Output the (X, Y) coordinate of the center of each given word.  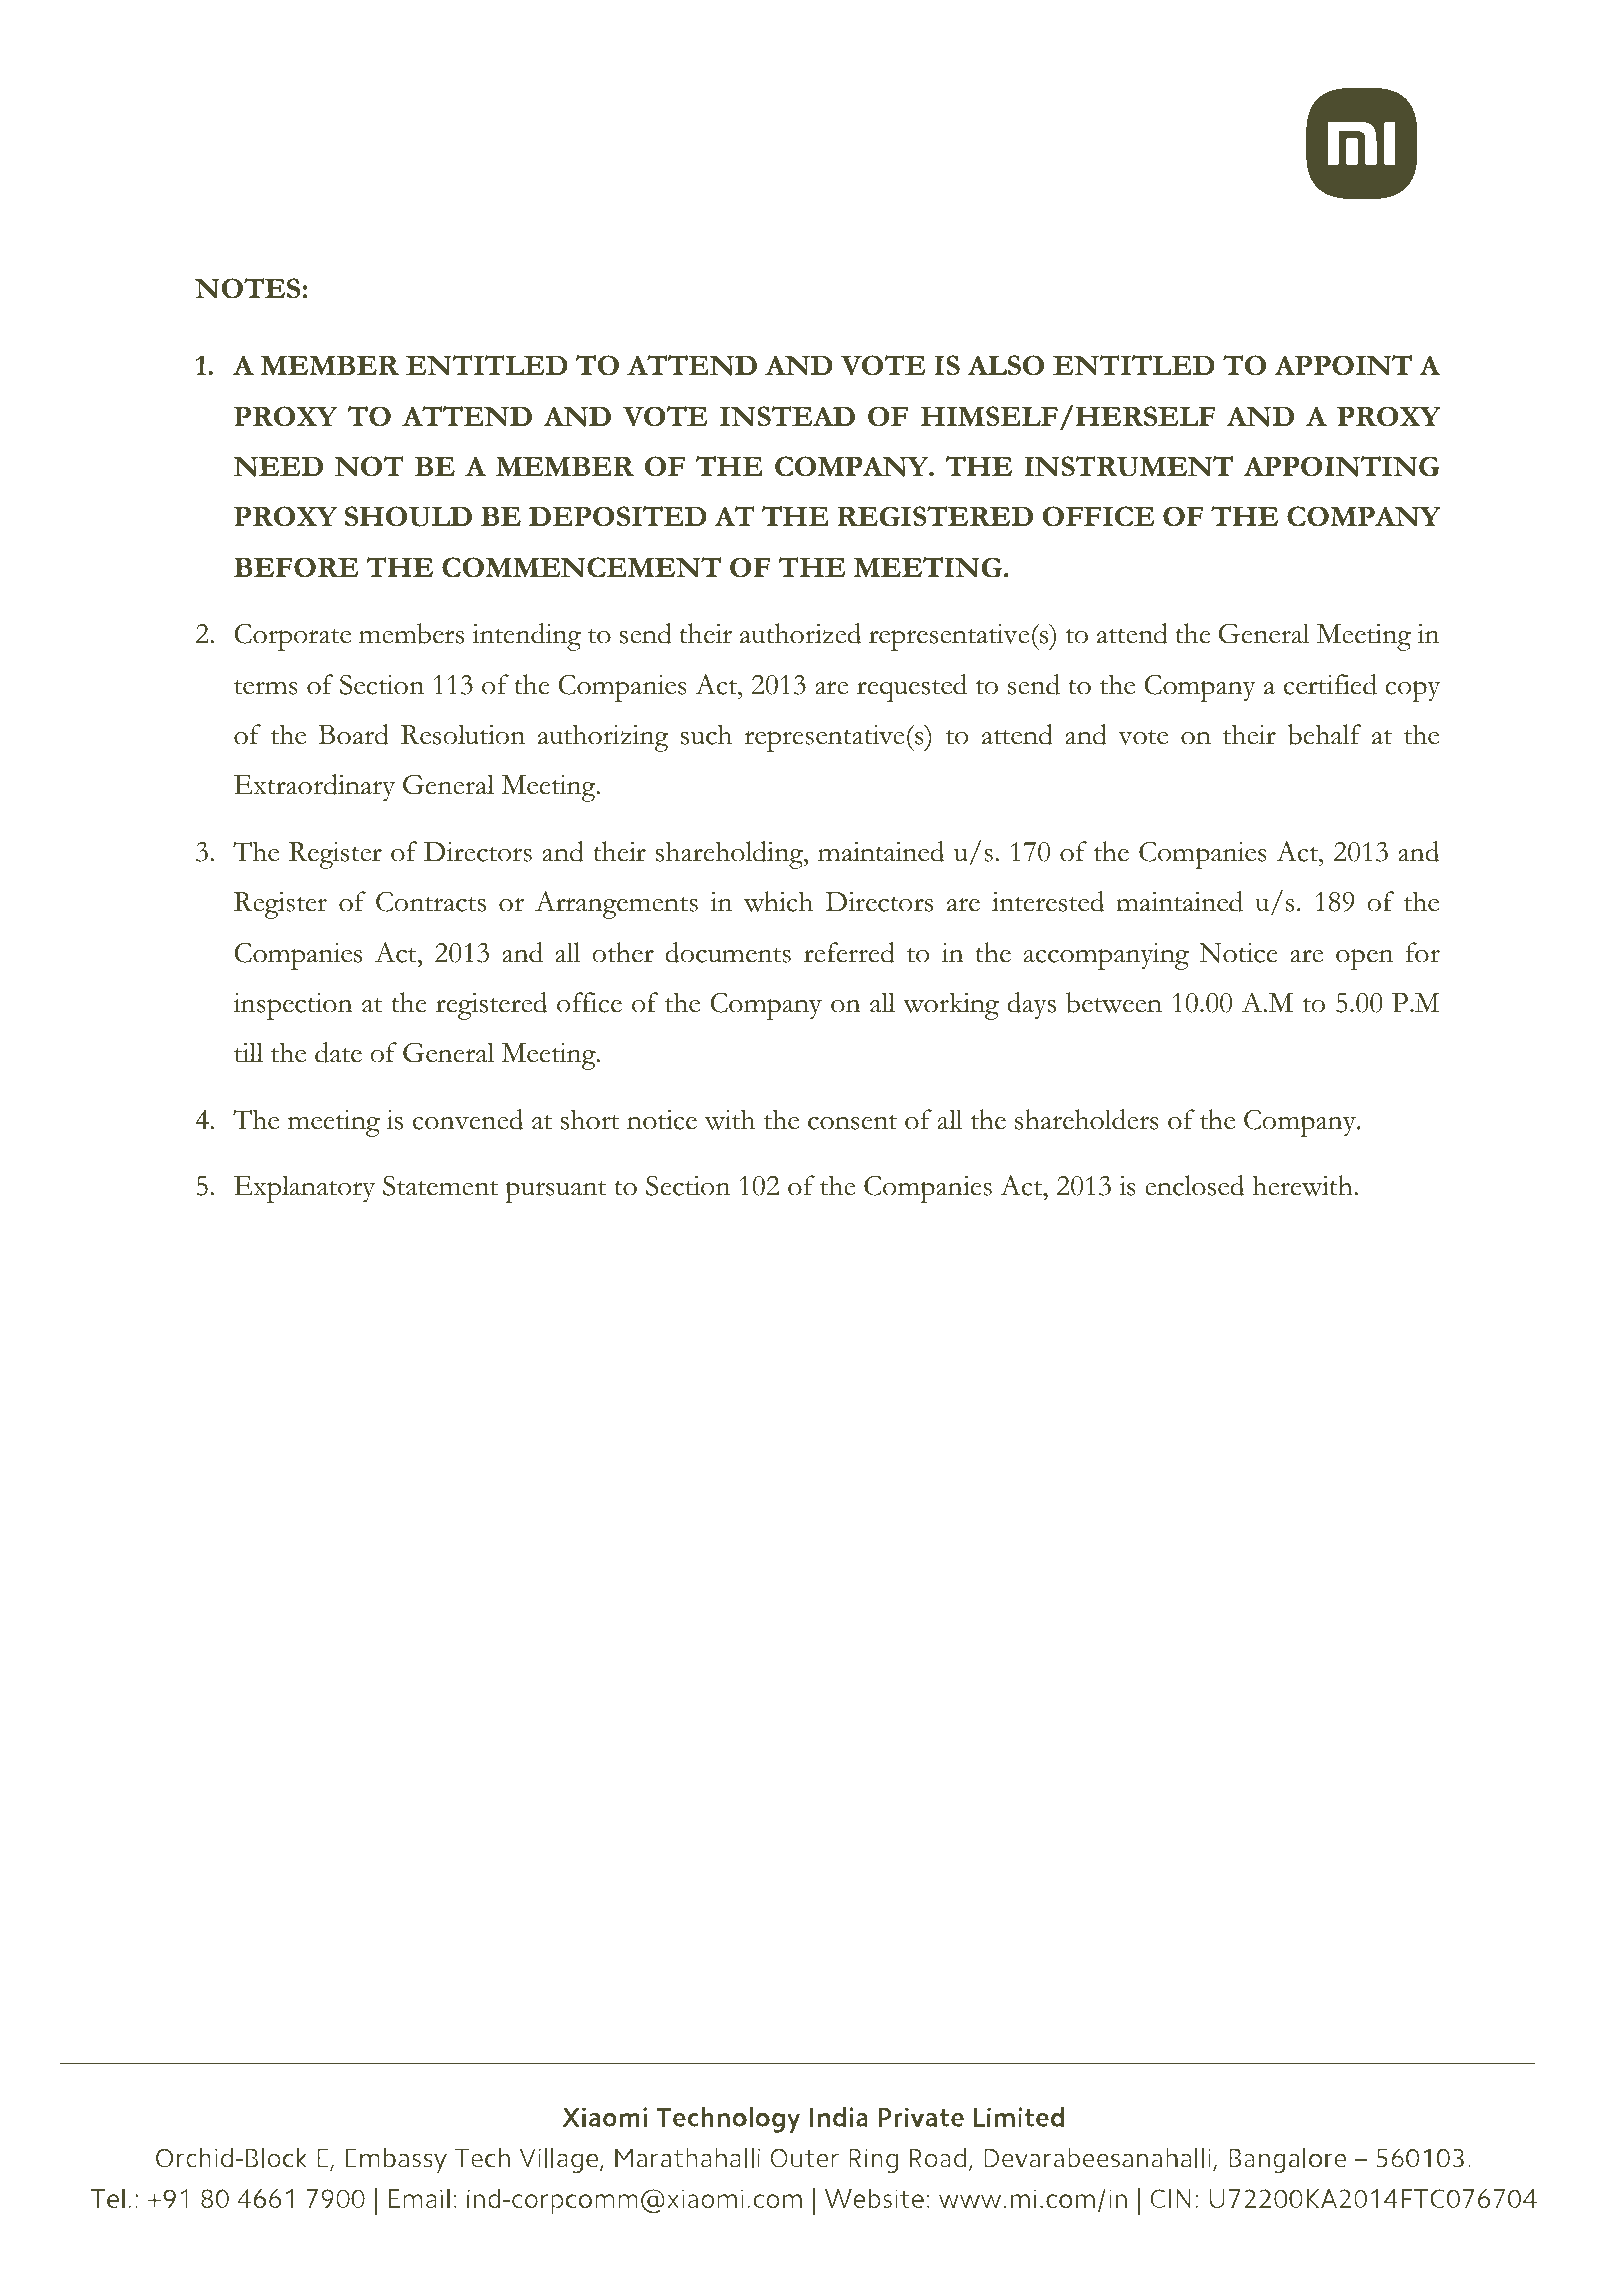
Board (353, 734)
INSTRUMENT (1128, 466)
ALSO (1005, 365)
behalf (1325, 734)
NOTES (247, 288)
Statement (440, 1185)
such (706, 734)
